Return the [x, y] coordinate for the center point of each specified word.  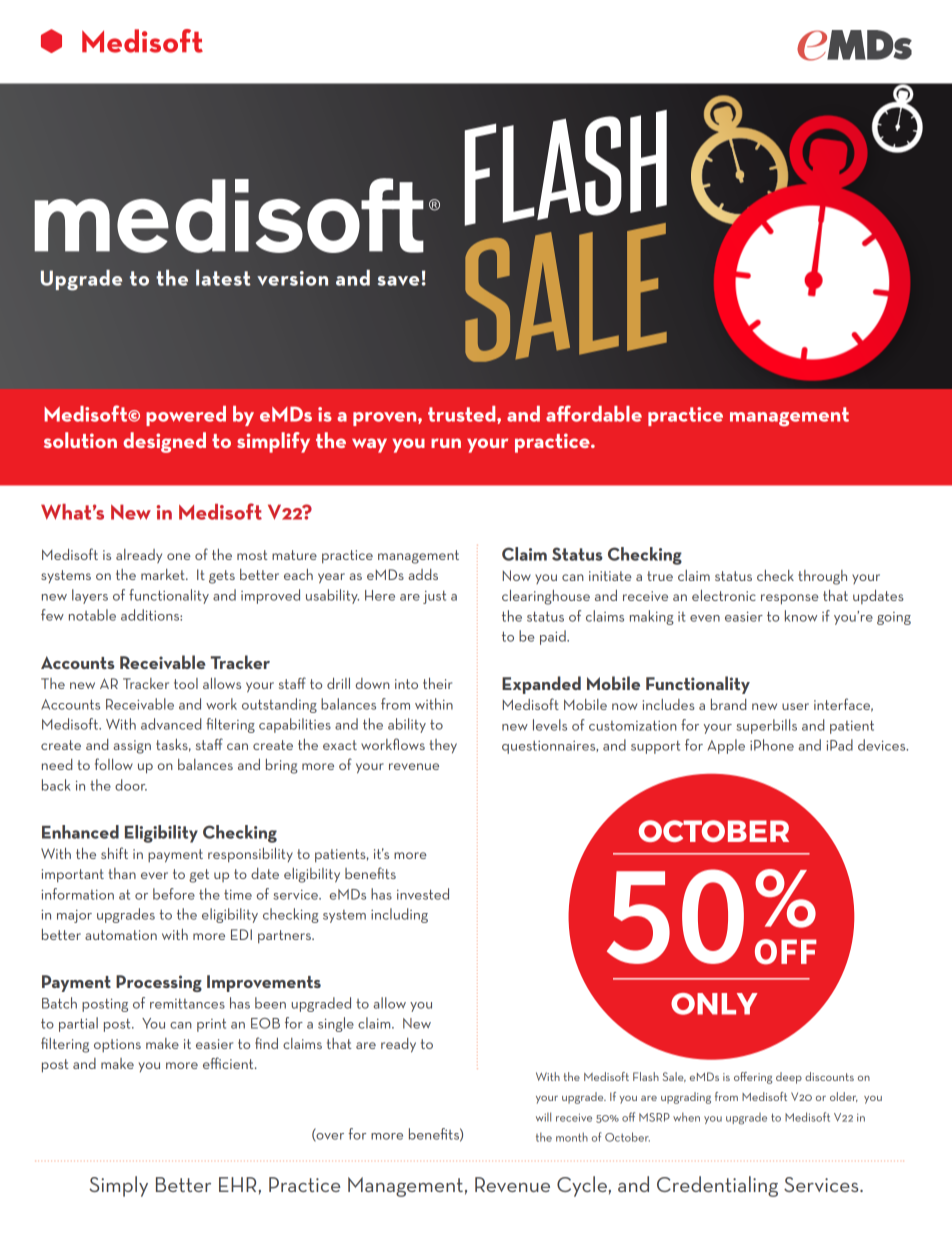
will [543, 1117]
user [795, 706]
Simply [118, 1186]
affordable [594, 413]
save [398, 281]
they [443, 746]
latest [223, 278]
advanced [171, 724]
